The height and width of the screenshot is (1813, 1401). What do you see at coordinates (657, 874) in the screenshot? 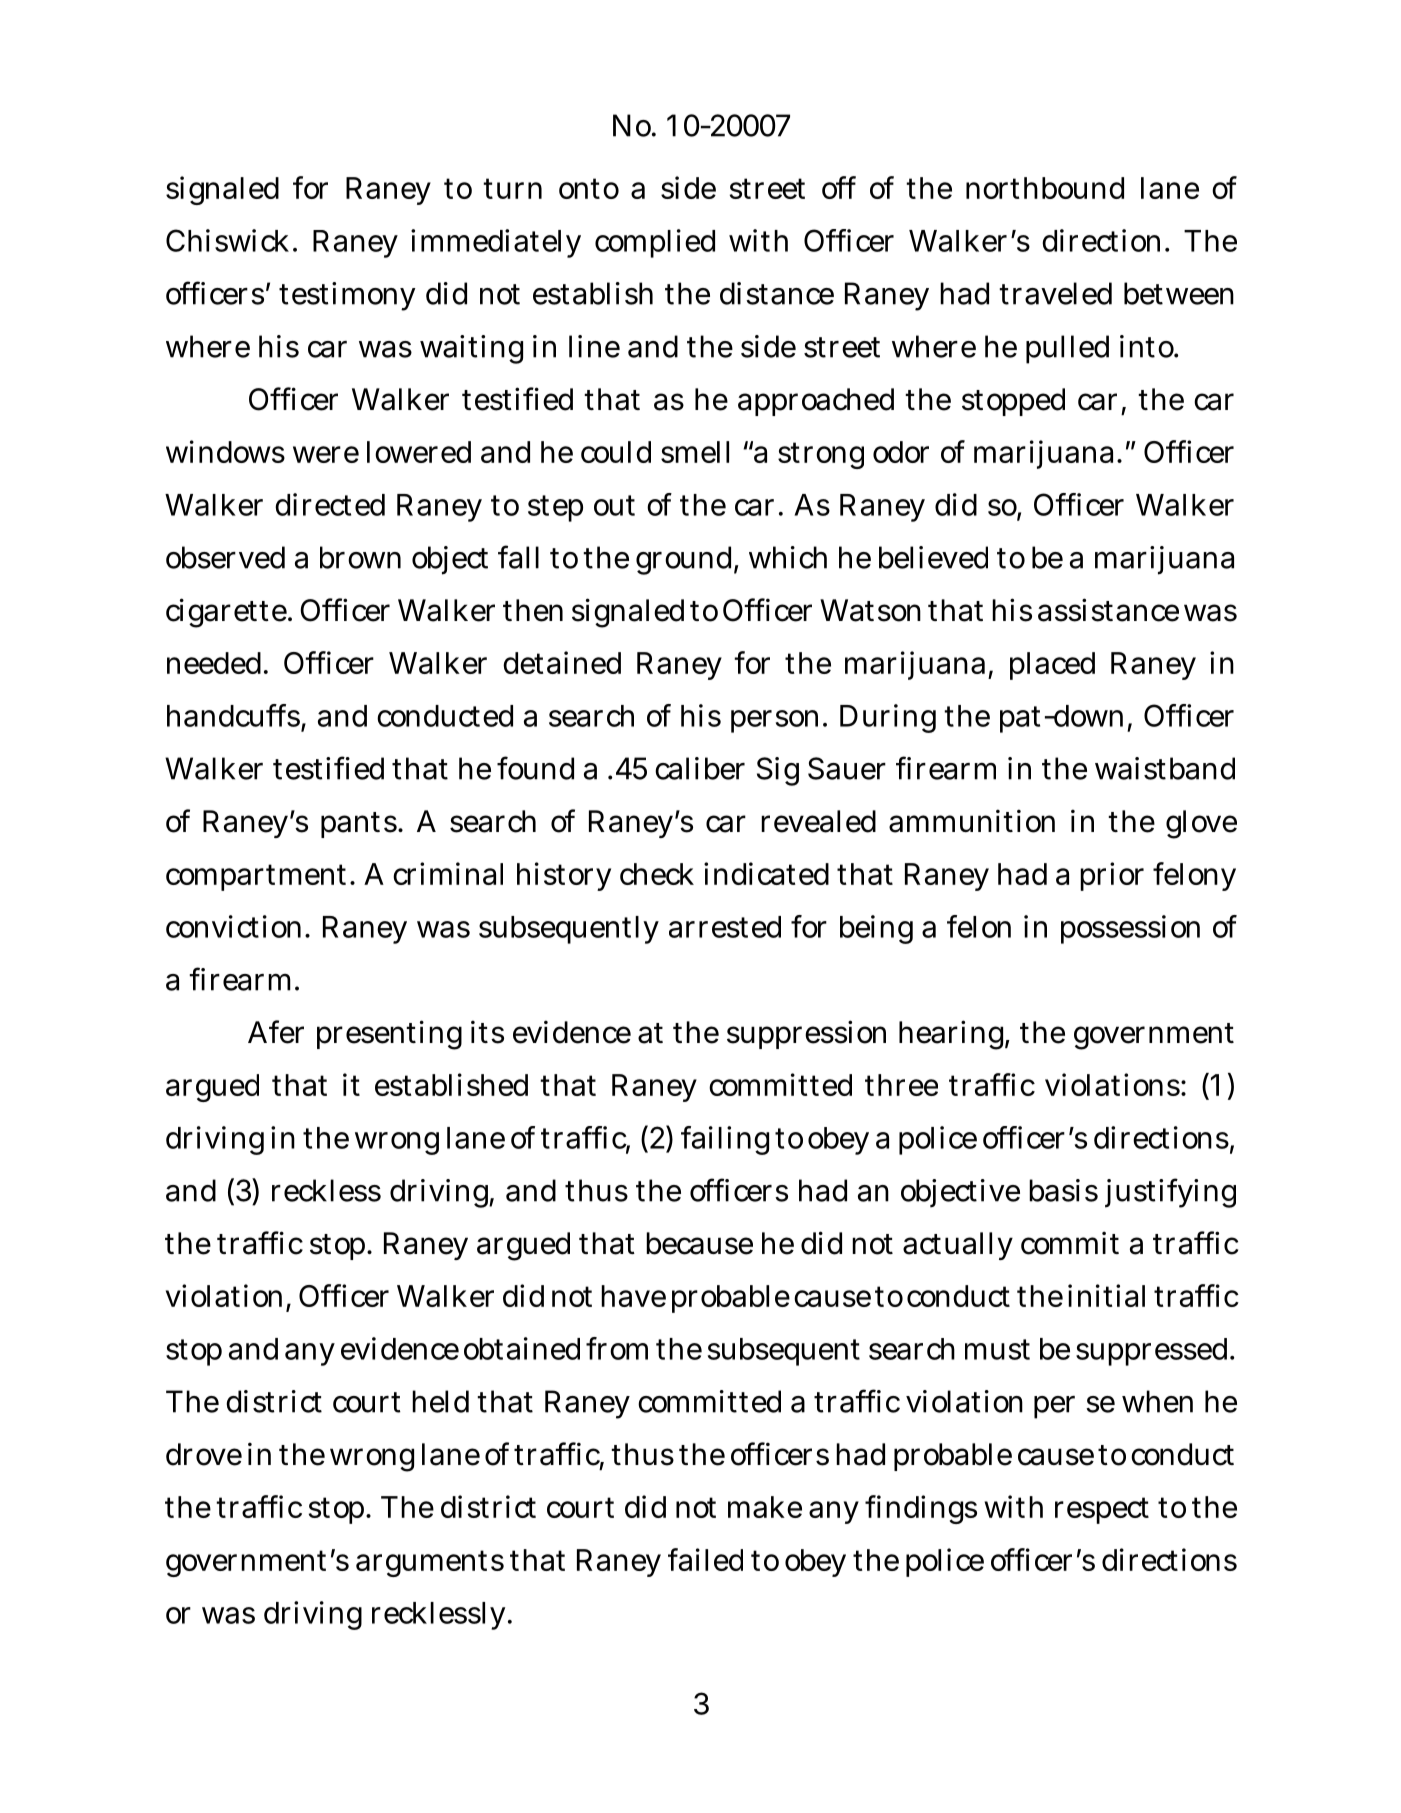
I see `check` at bounding box center [657, 874].
